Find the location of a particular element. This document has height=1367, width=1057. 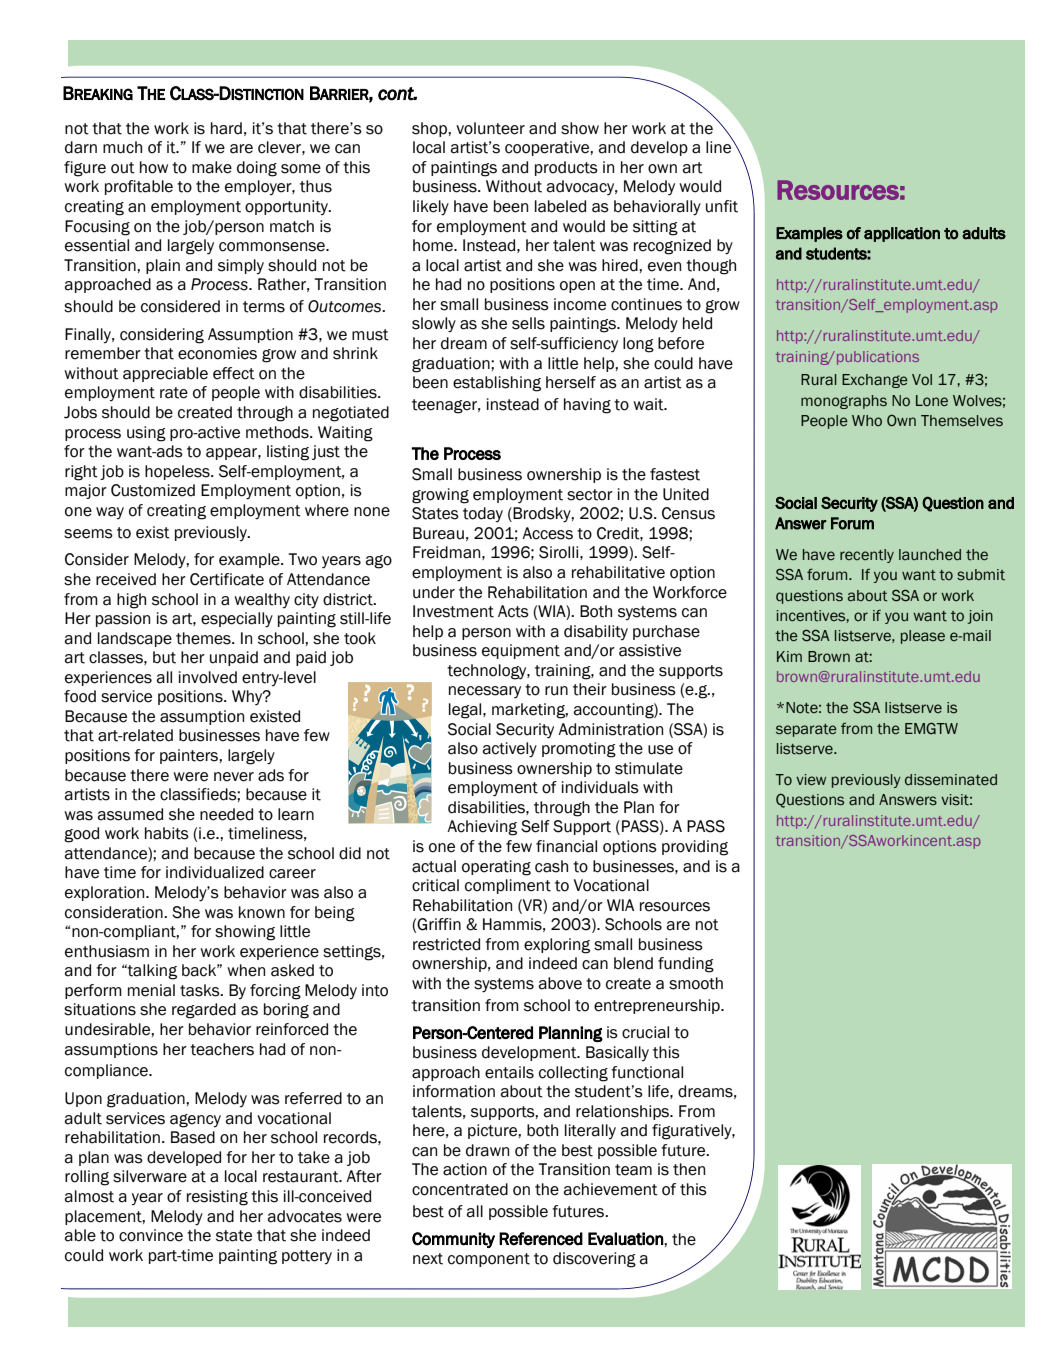

economies is located at coordinates (217, 353).
